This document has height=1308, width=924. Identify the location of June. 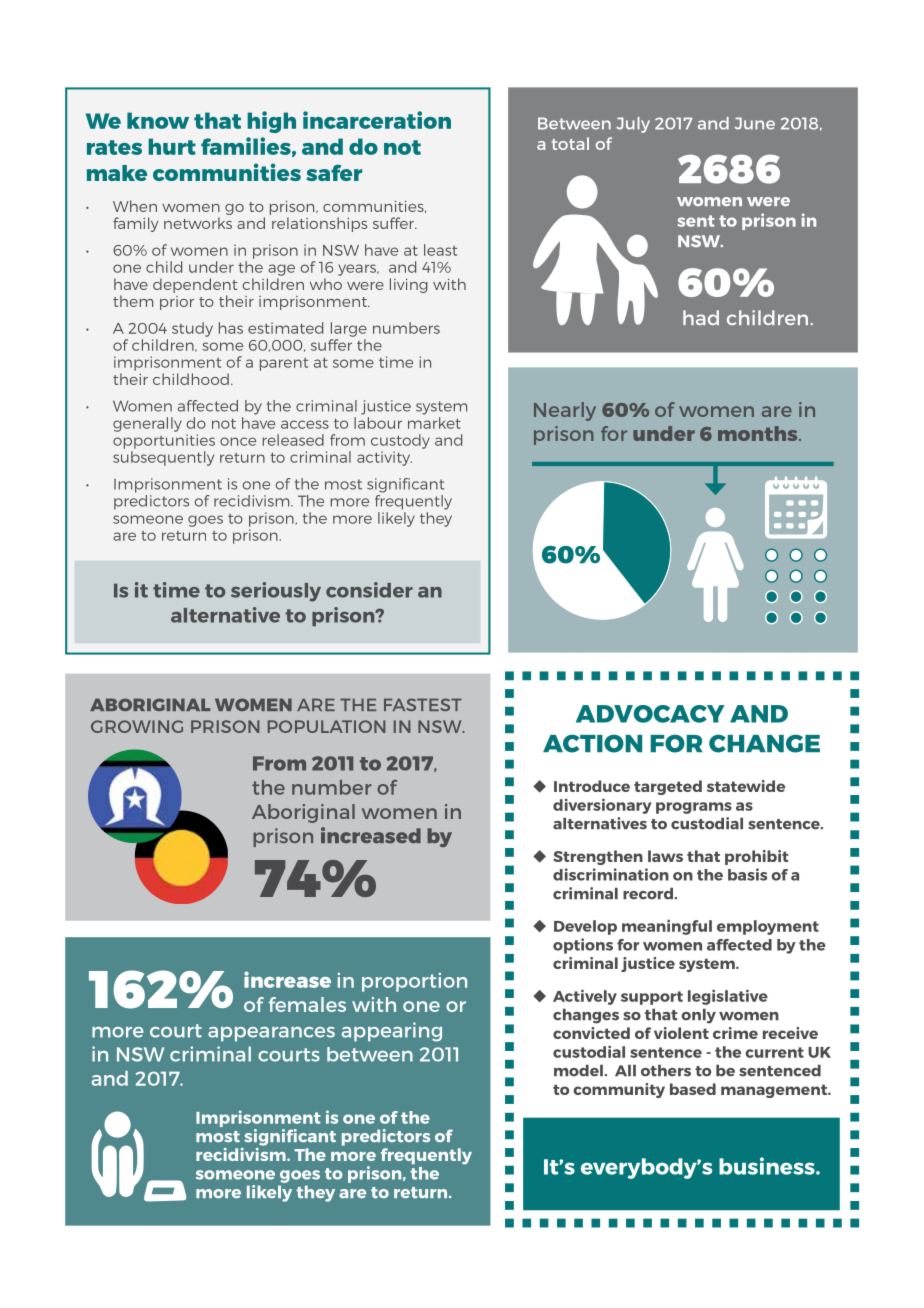
(755, 123).
